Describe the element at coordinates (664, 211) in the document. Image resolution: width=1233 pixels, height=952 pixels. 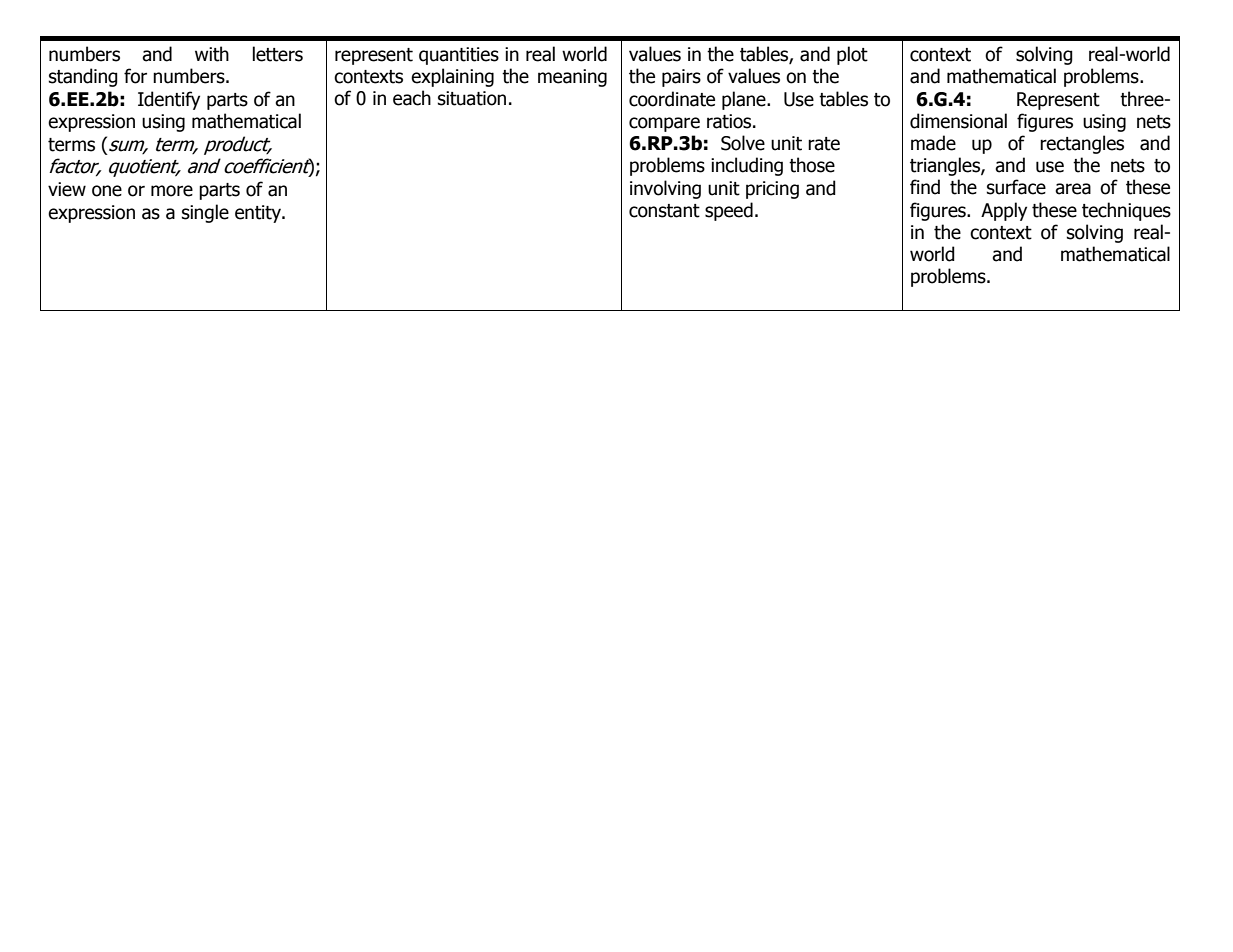
I see `constant` at that location.
